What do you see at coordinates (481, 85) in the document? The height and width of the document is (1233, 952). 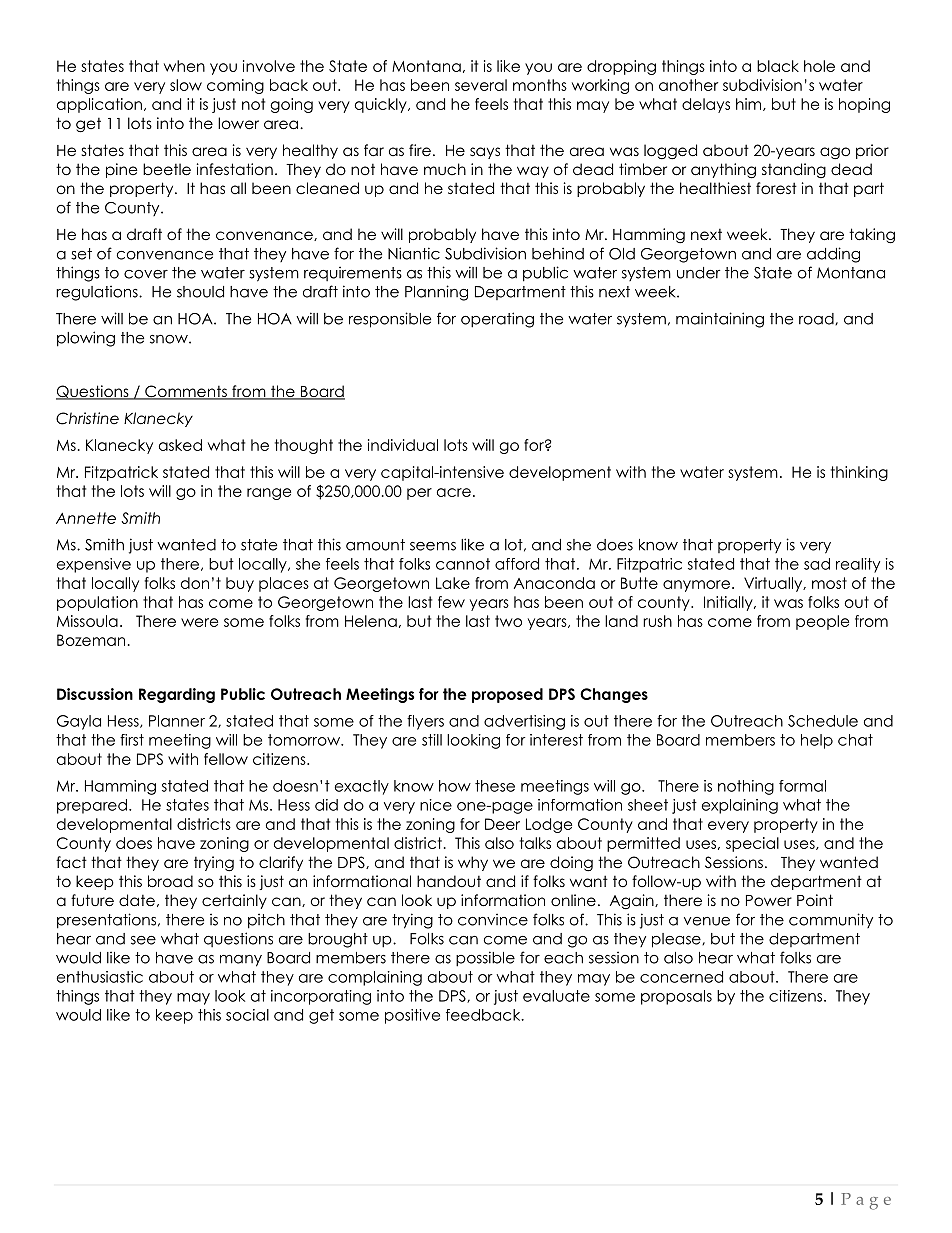 I see `several` at bounding box center [481, 85].
